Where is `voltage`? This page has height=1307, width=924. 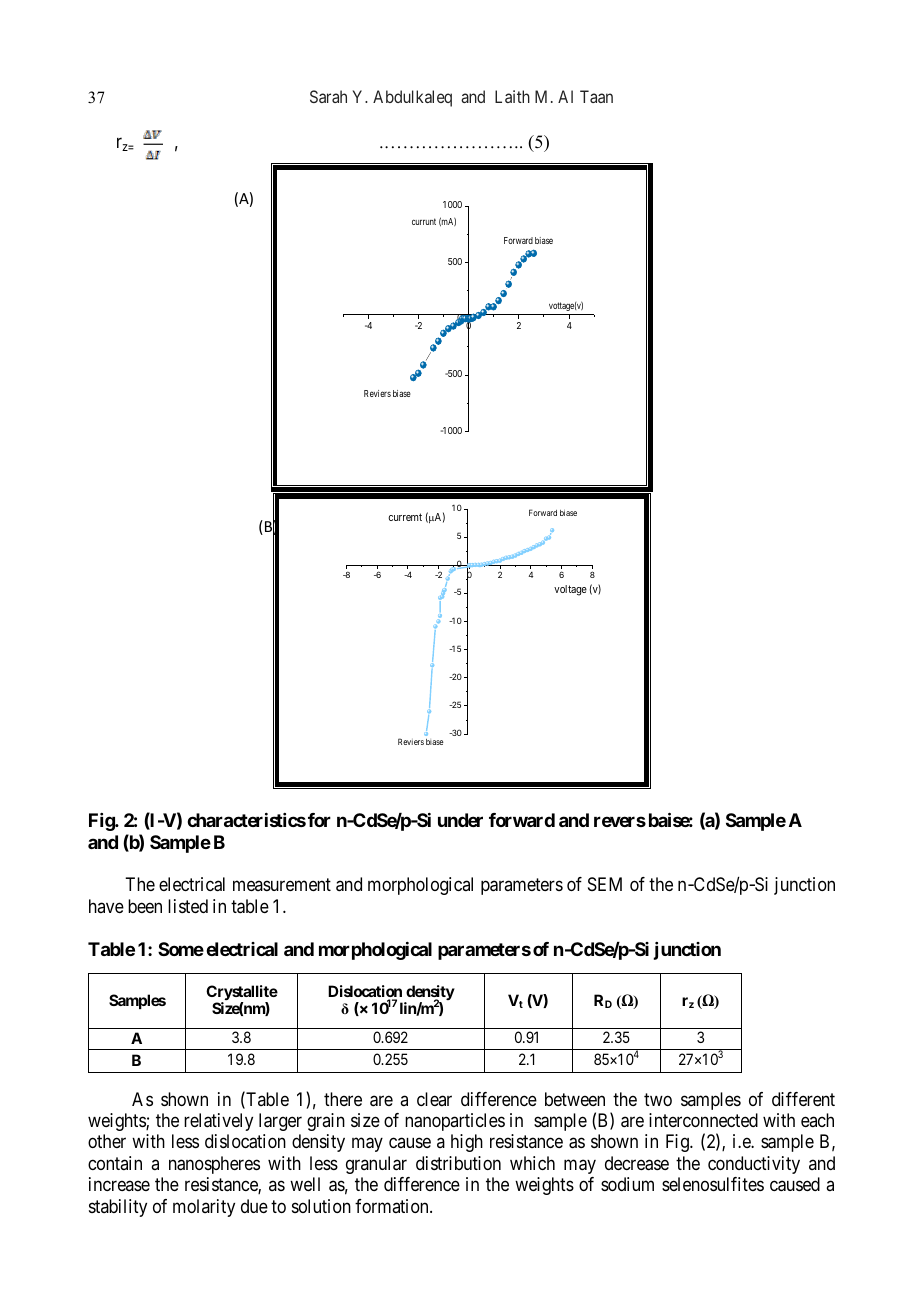
voltage is located at coordinates (570, 590).
